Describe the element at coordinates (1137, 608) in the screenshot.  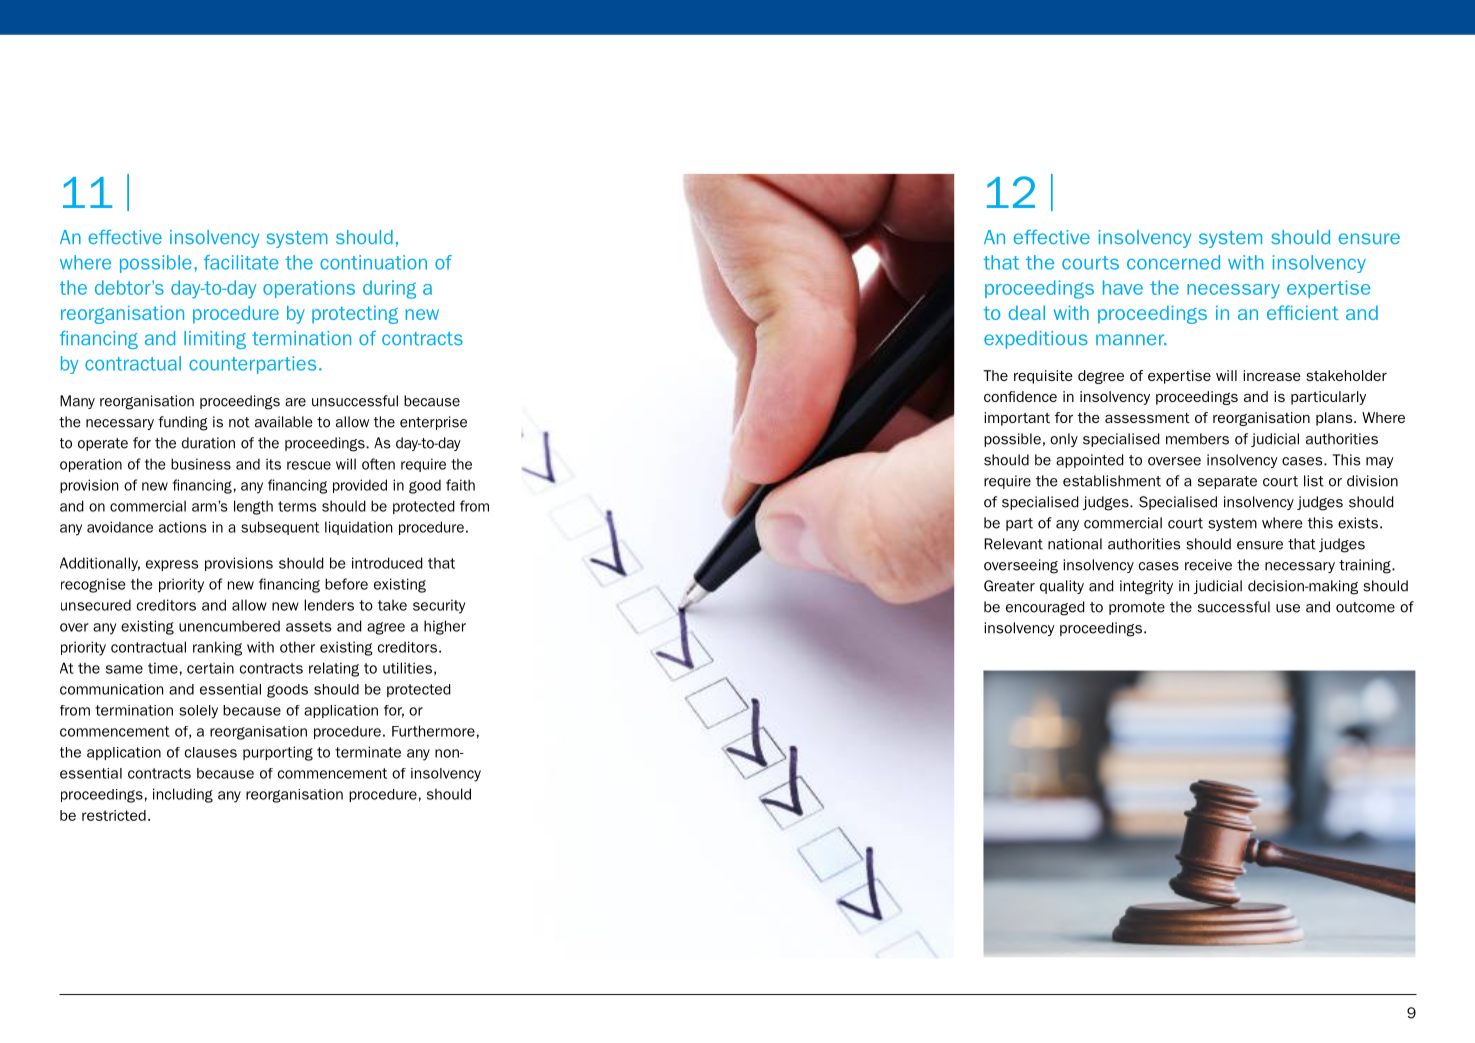
I see `promote` at that location.
